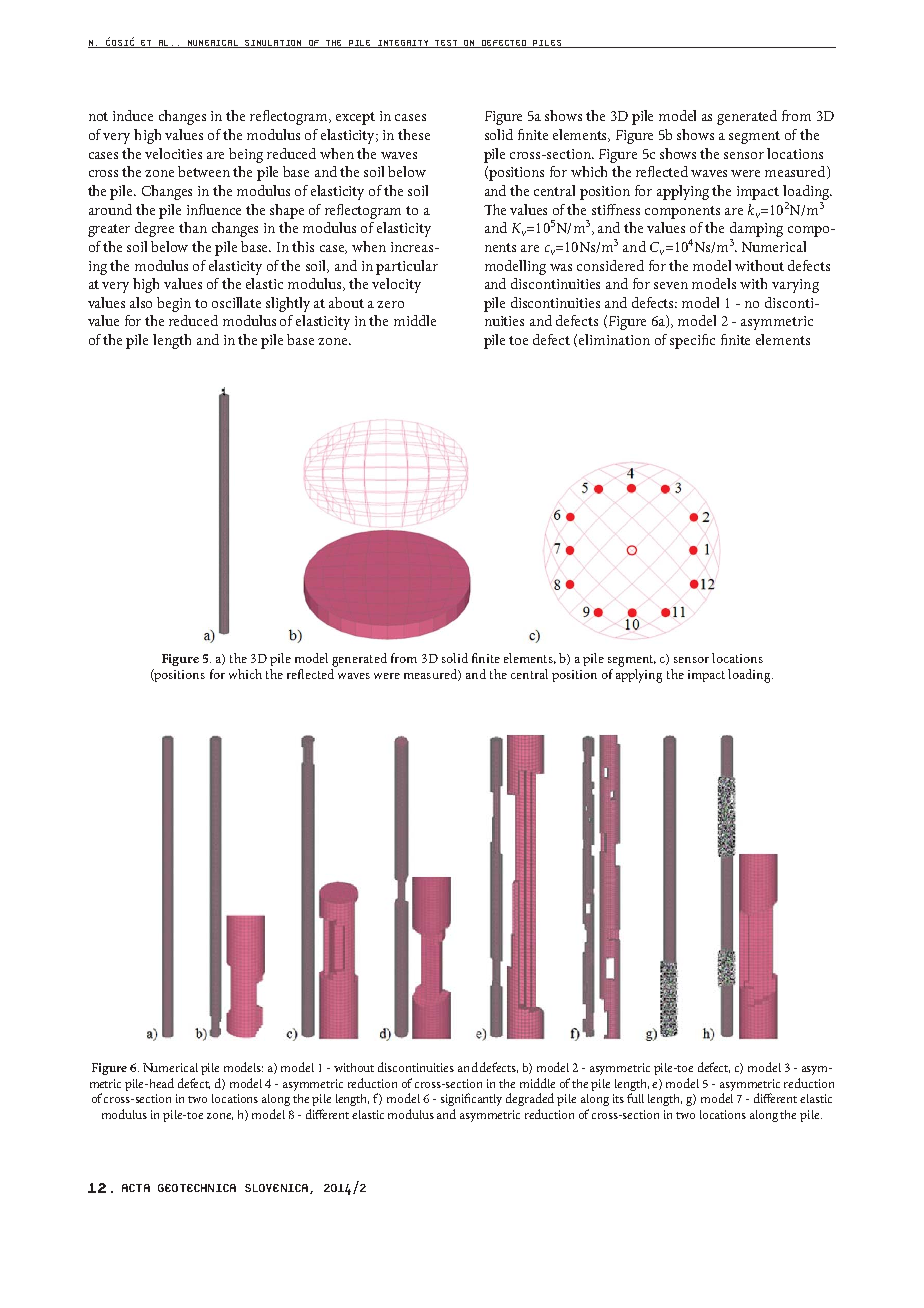 This page has height=1308, width=924. What do you see at coordinates (447, 44) in the page?
I see `TEST` at bounding box center [447, 44].
